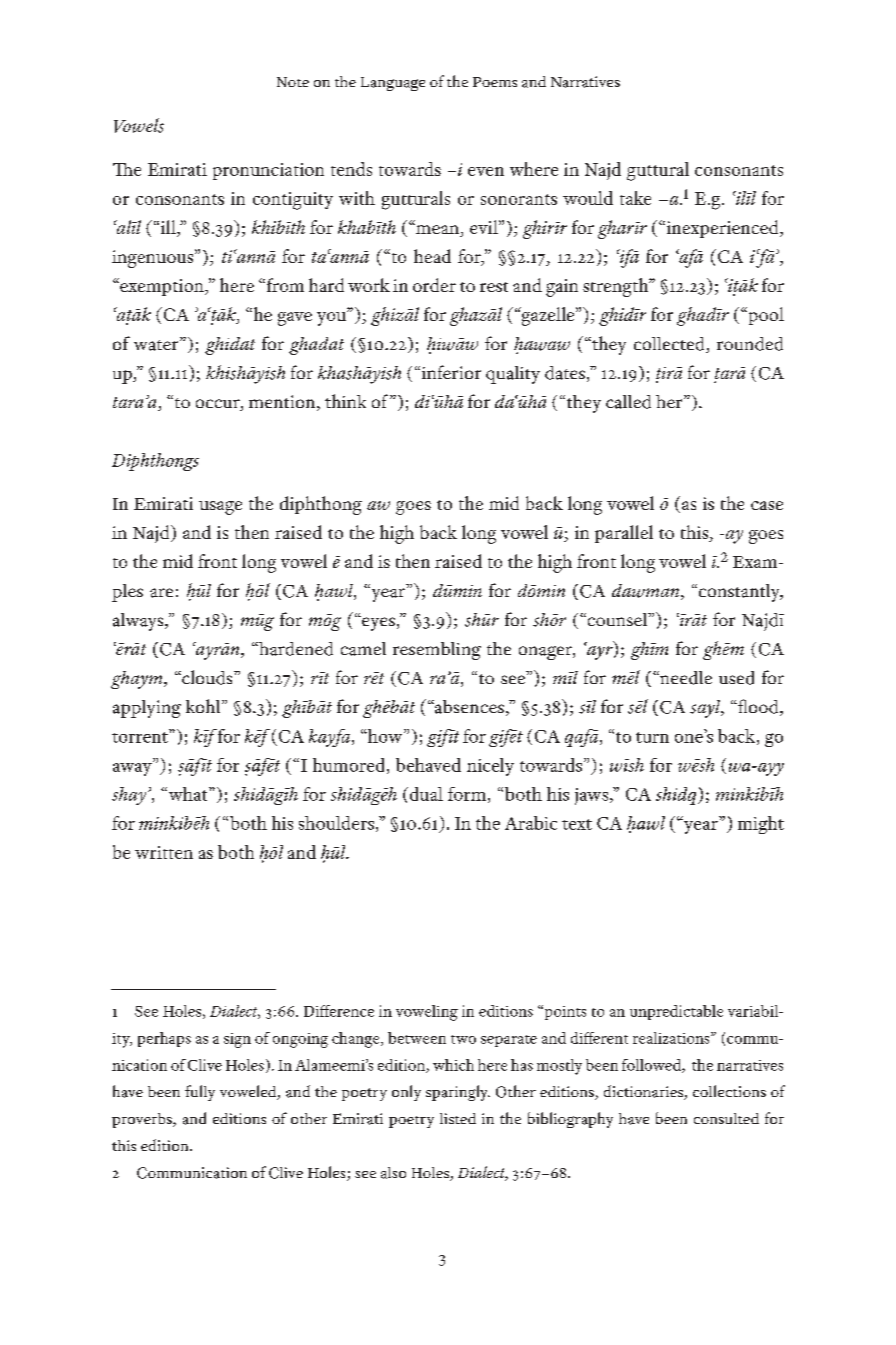 This screenshot has height=1345, width=896. Describe the element at coordinates (204, 706) in the screenshot. I see `kohl` at that location.
